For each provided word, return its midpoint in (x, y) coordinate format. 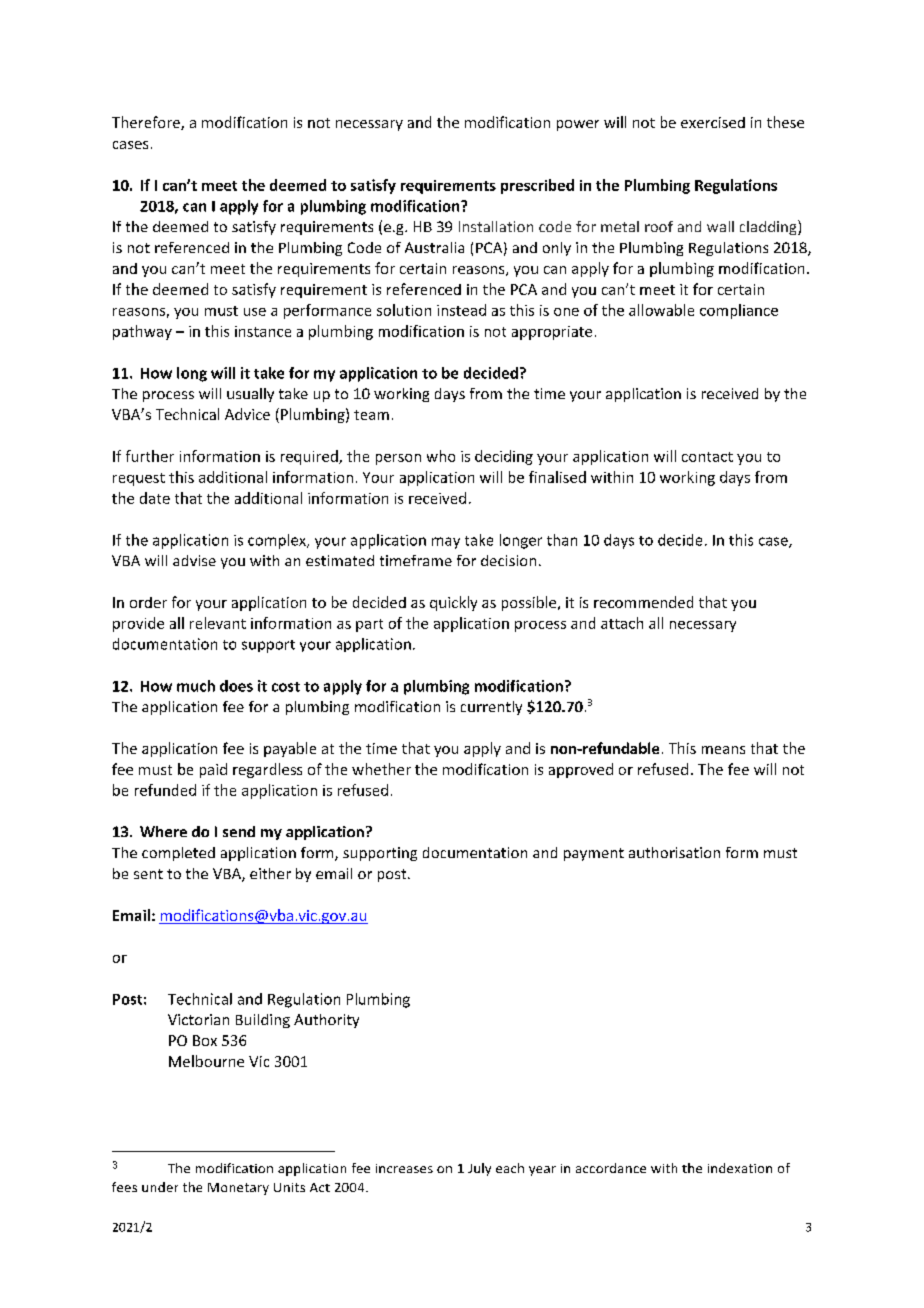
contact (707, 457)
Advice (247, 414)
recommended (643, 602)
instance (263, 331)
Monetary (238, 1189)
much (196, 686)
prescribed (537, 186)
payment (594, 854)
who (441, 456)
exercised (713, 122)
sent (148, 874)
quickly (453, 603)
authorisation (674, 852)
